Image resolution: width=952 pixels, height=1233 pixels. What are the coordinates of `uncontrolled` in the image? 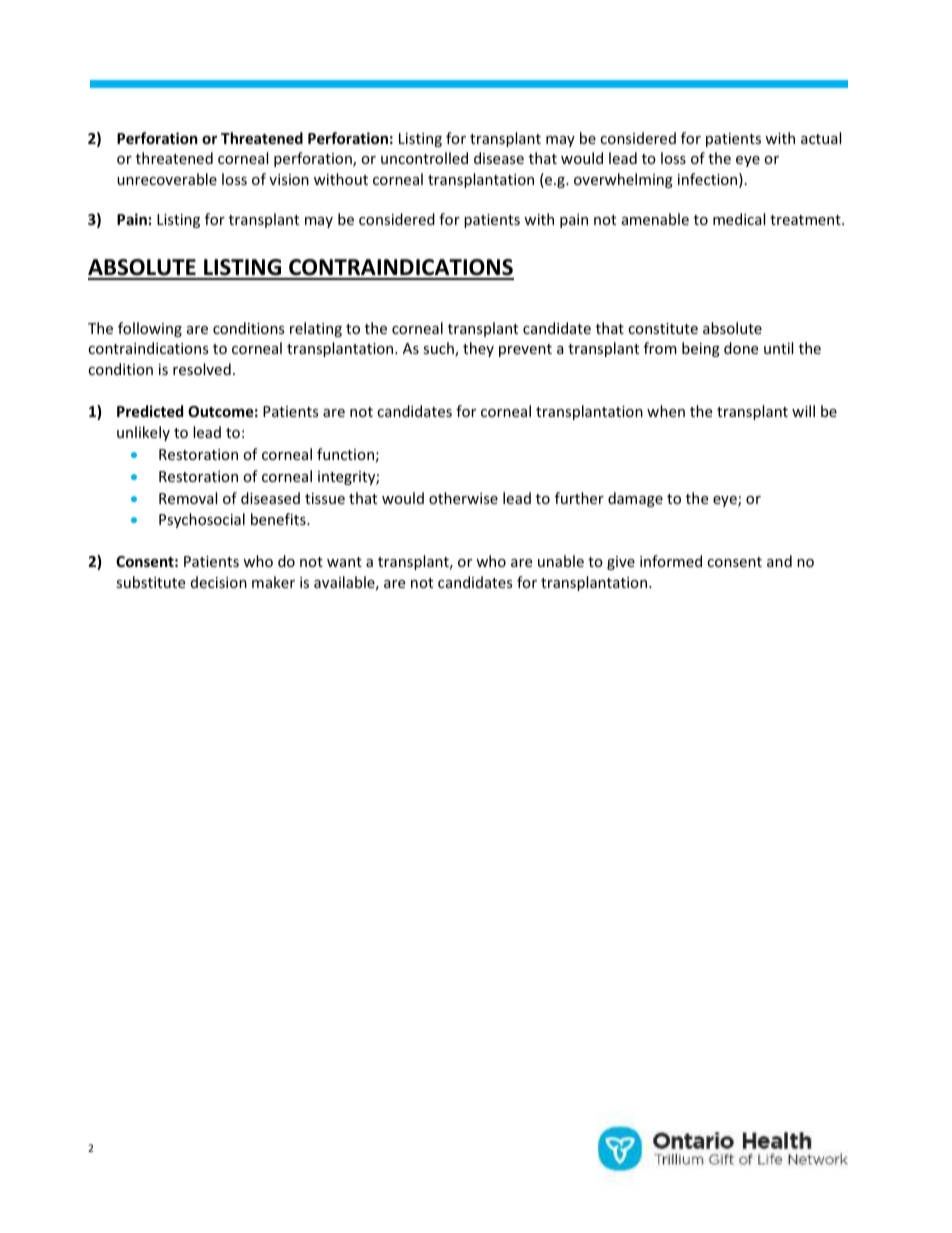 It's located at (424, 158).
